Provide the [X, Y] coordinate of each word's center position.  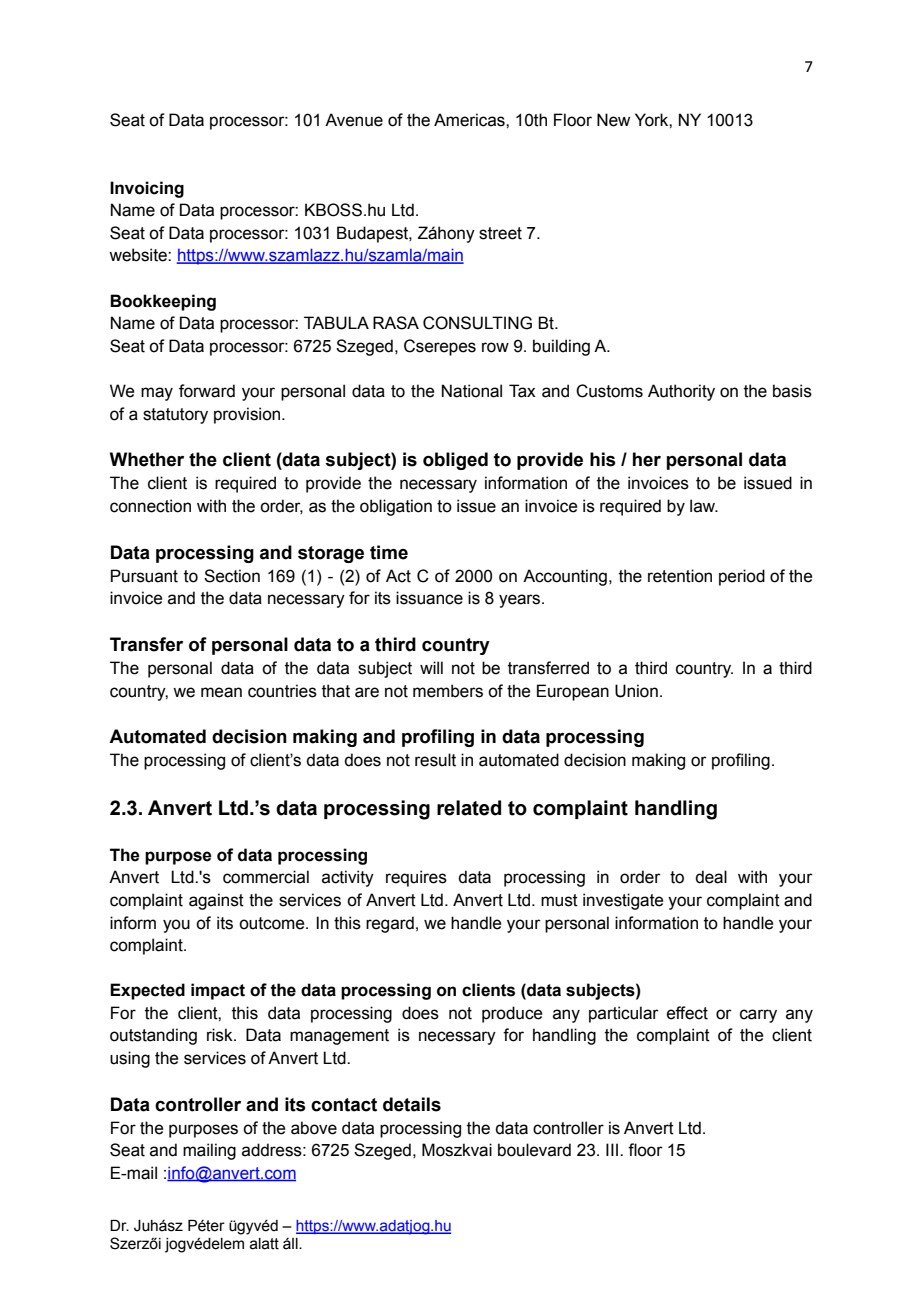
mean [221, 692]
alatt [264, 1244]
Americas [470, 120]
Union [636, 691]
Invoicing [147, 189]
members [448, 691]
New [613, 120]
